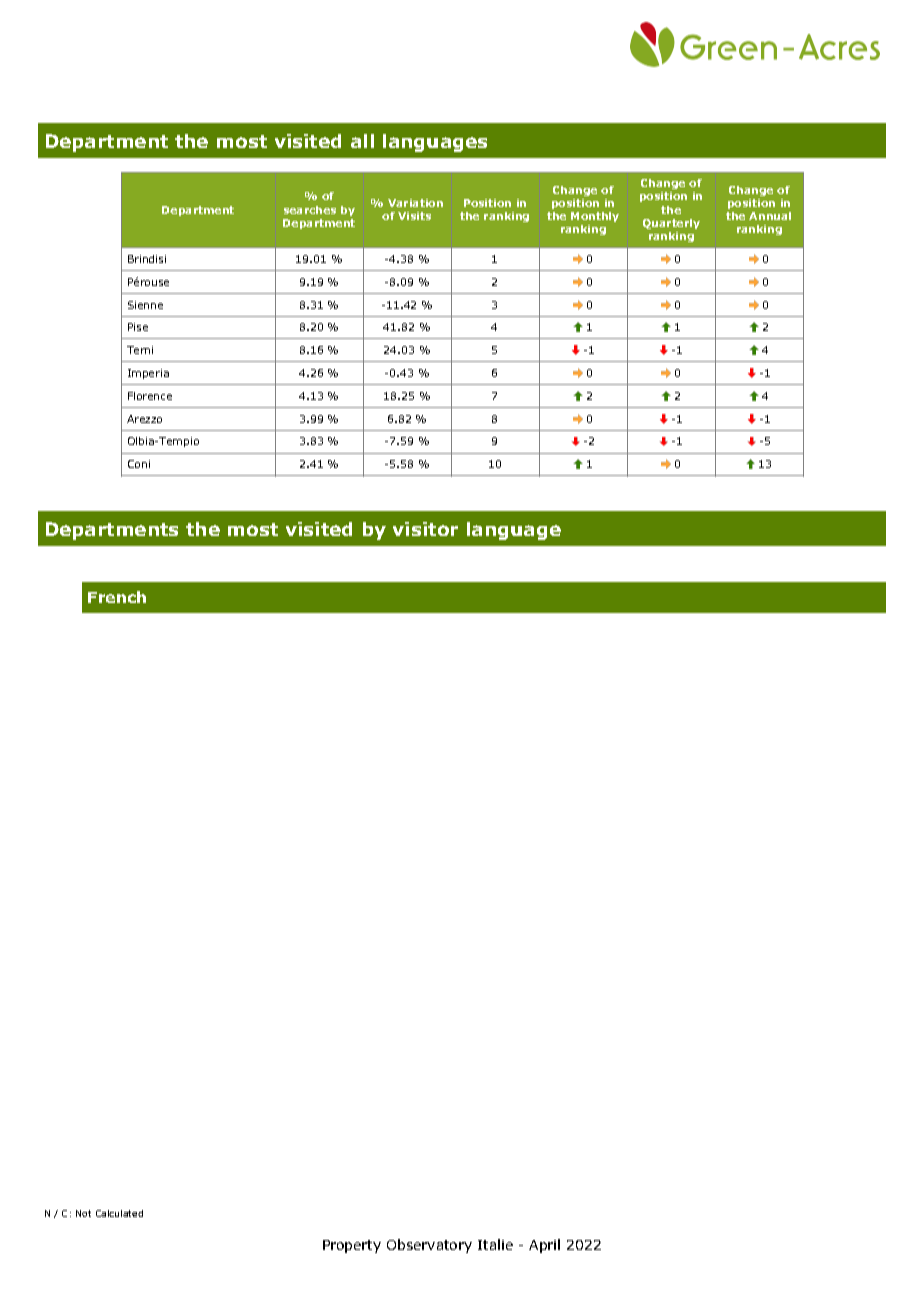  Describe the element at coordinates (117, 597) in the screenshot. I see `French` at that location.
